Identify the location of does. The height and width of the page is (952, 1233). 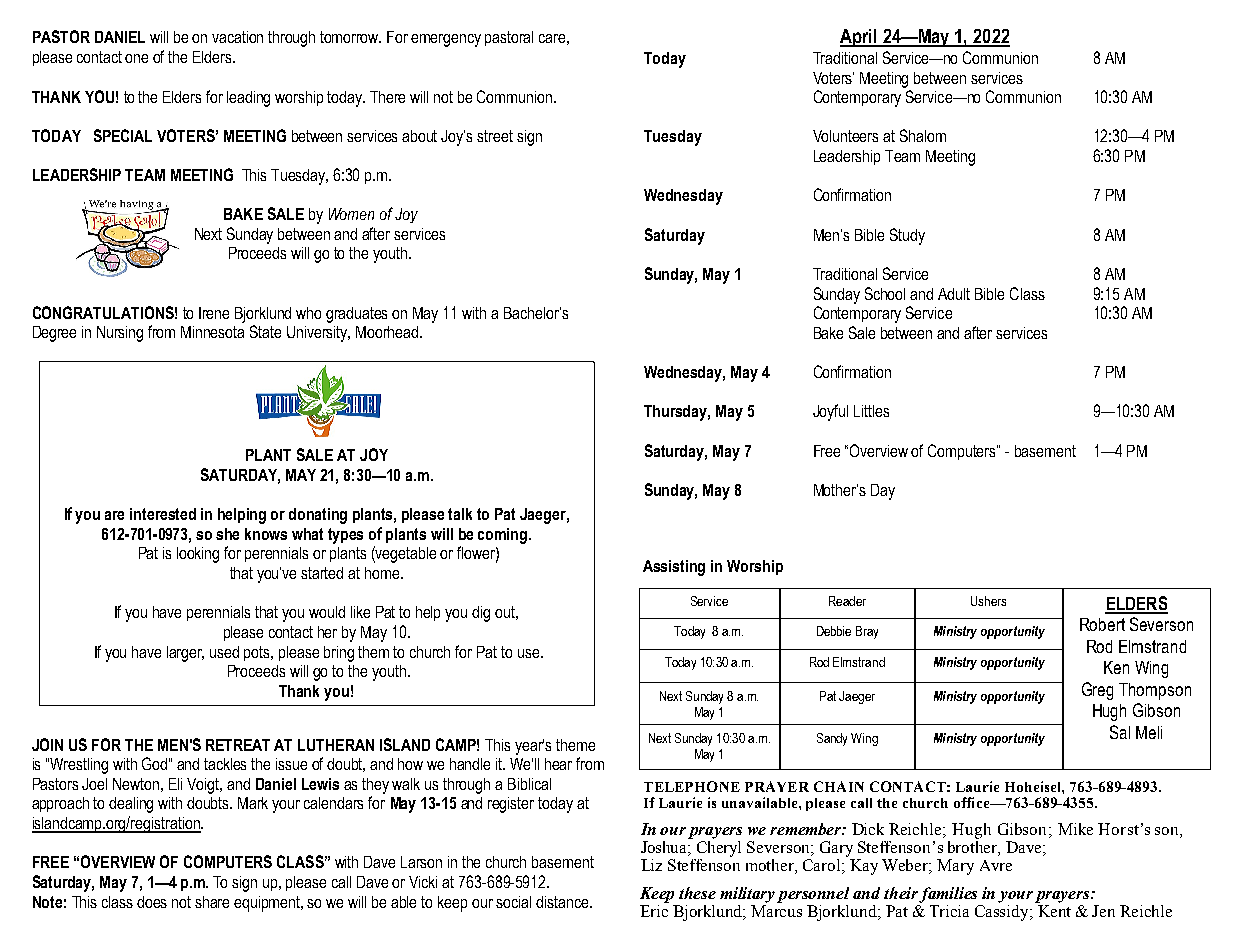
(152, 902).
